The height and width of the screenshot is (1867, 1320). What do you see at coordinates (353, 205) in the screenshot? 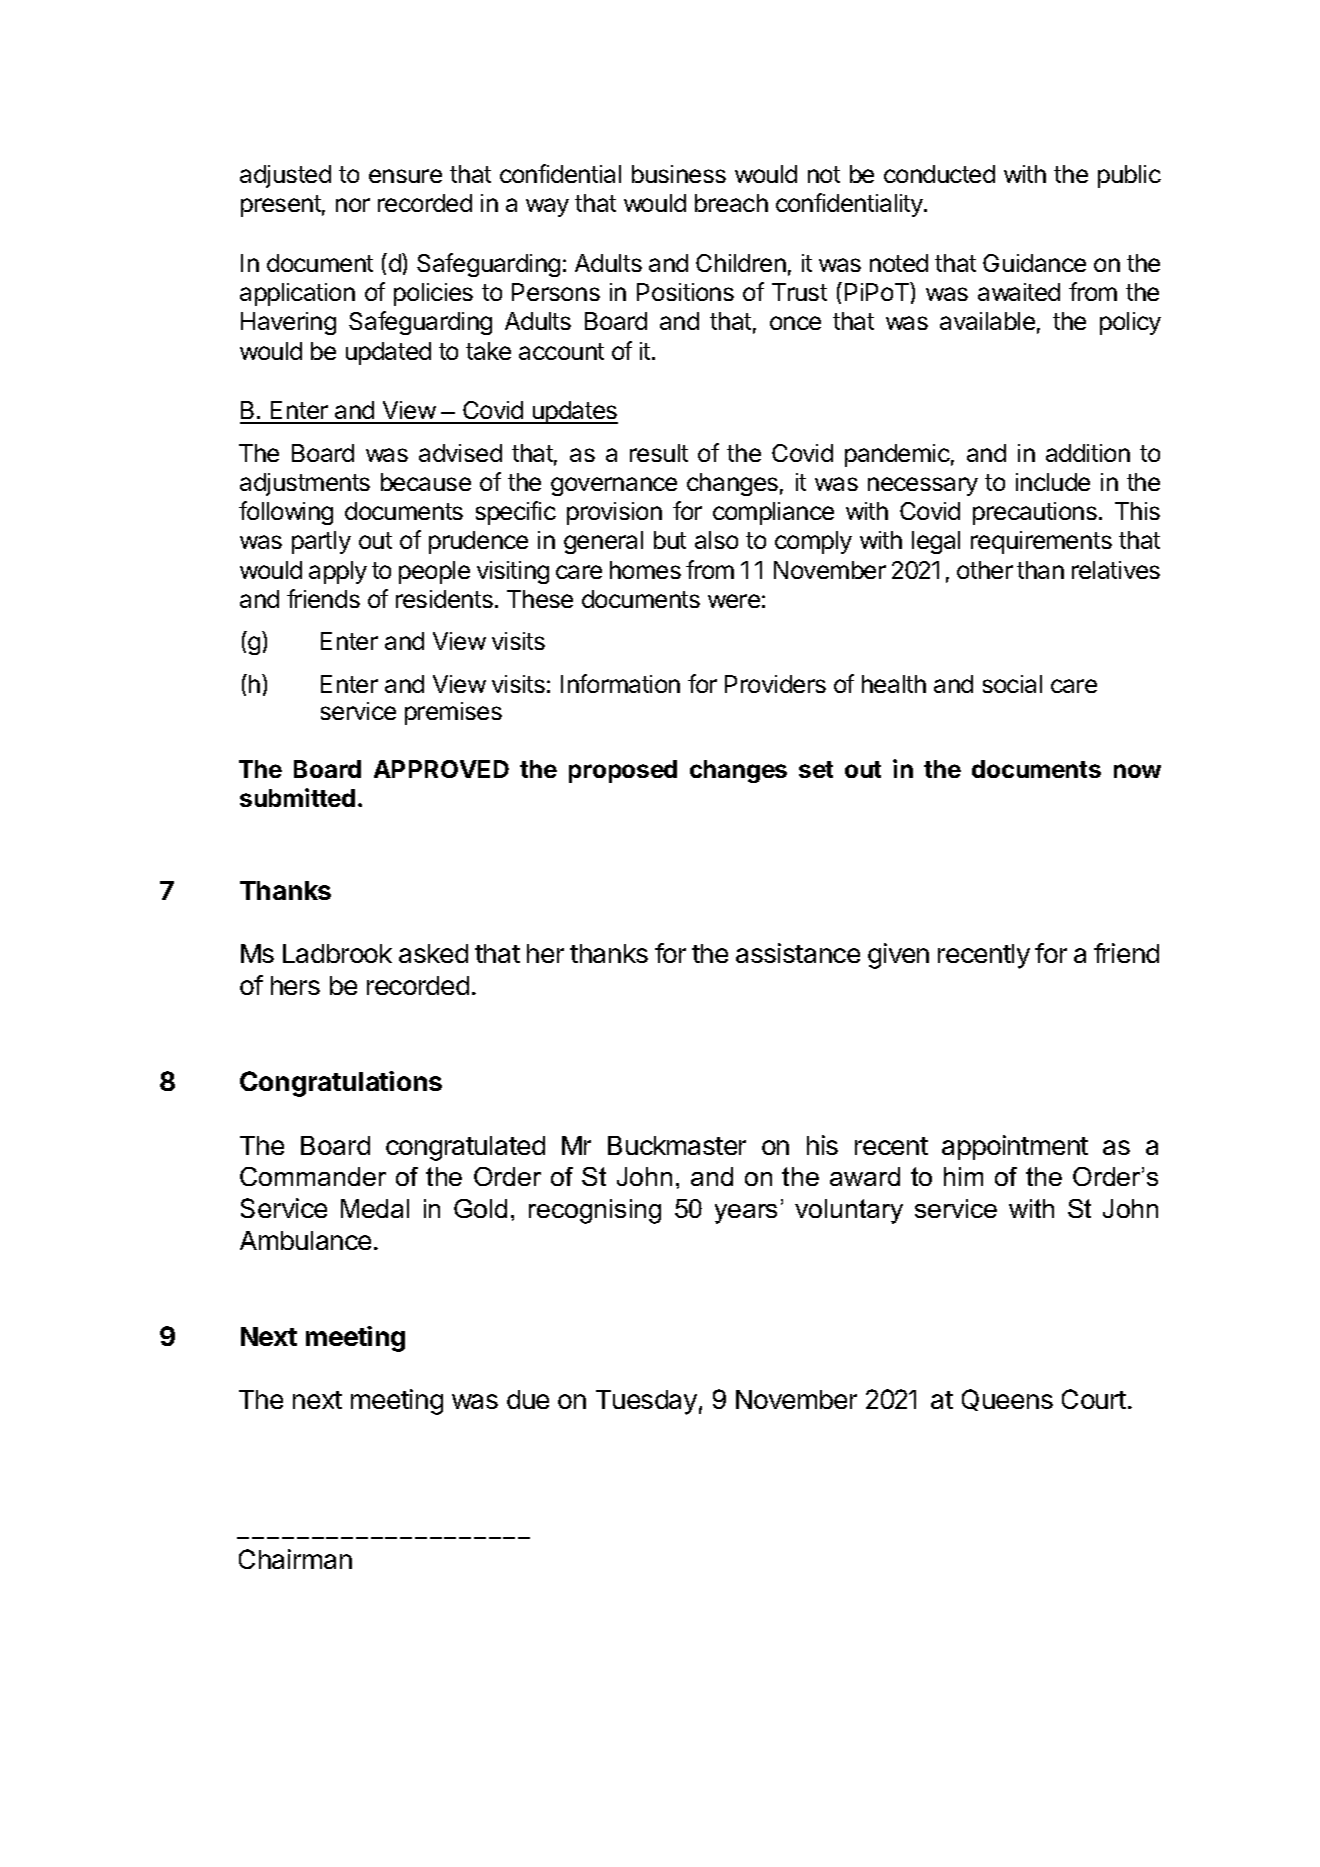
I see `nor` at bounding box center [353, 205].
